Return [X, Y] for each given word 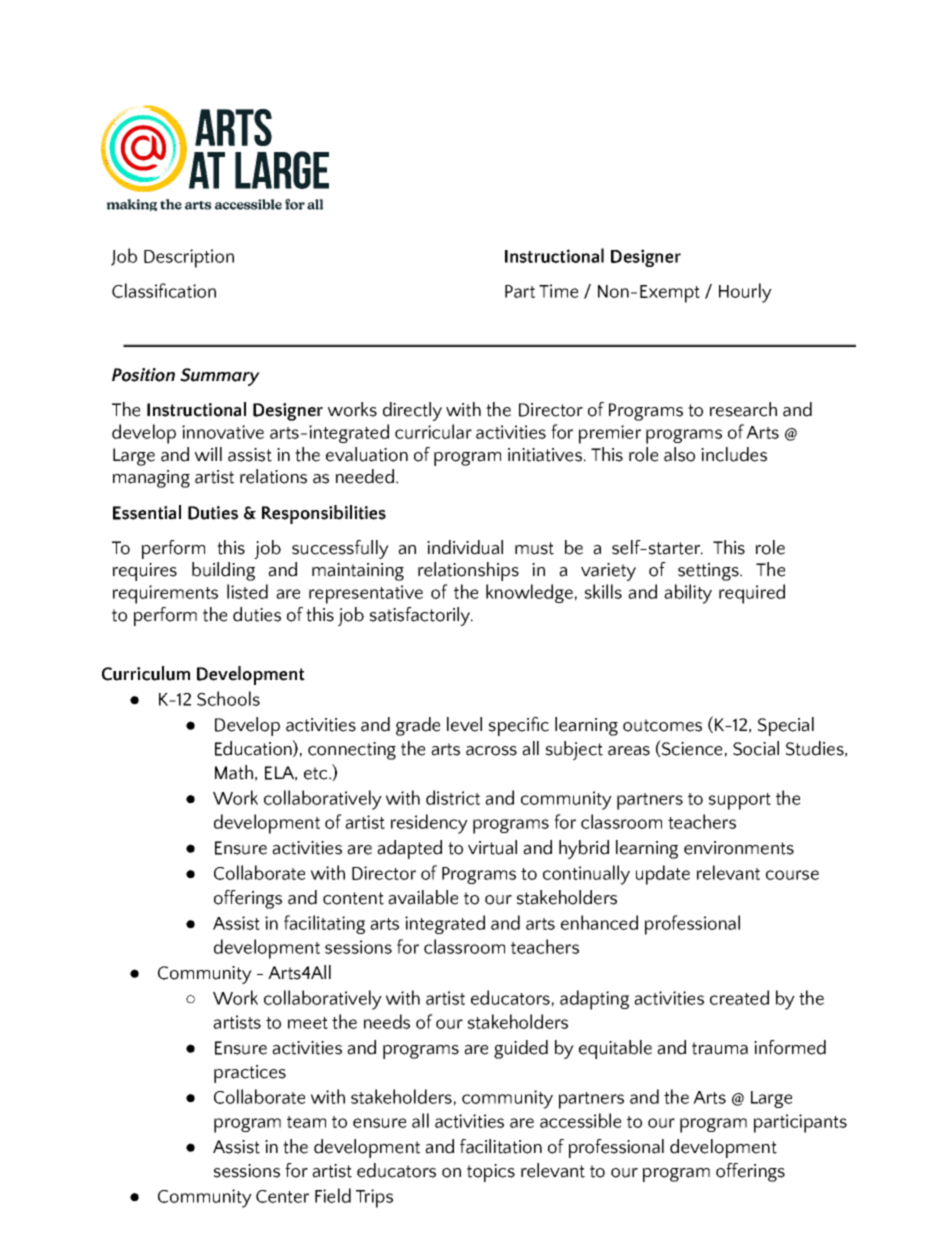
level [464, 724]
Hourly [745, 293]
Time [558, 291]
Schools [228, 698]
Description [189, 258]
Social [756, 748]
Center [282, 1196]
